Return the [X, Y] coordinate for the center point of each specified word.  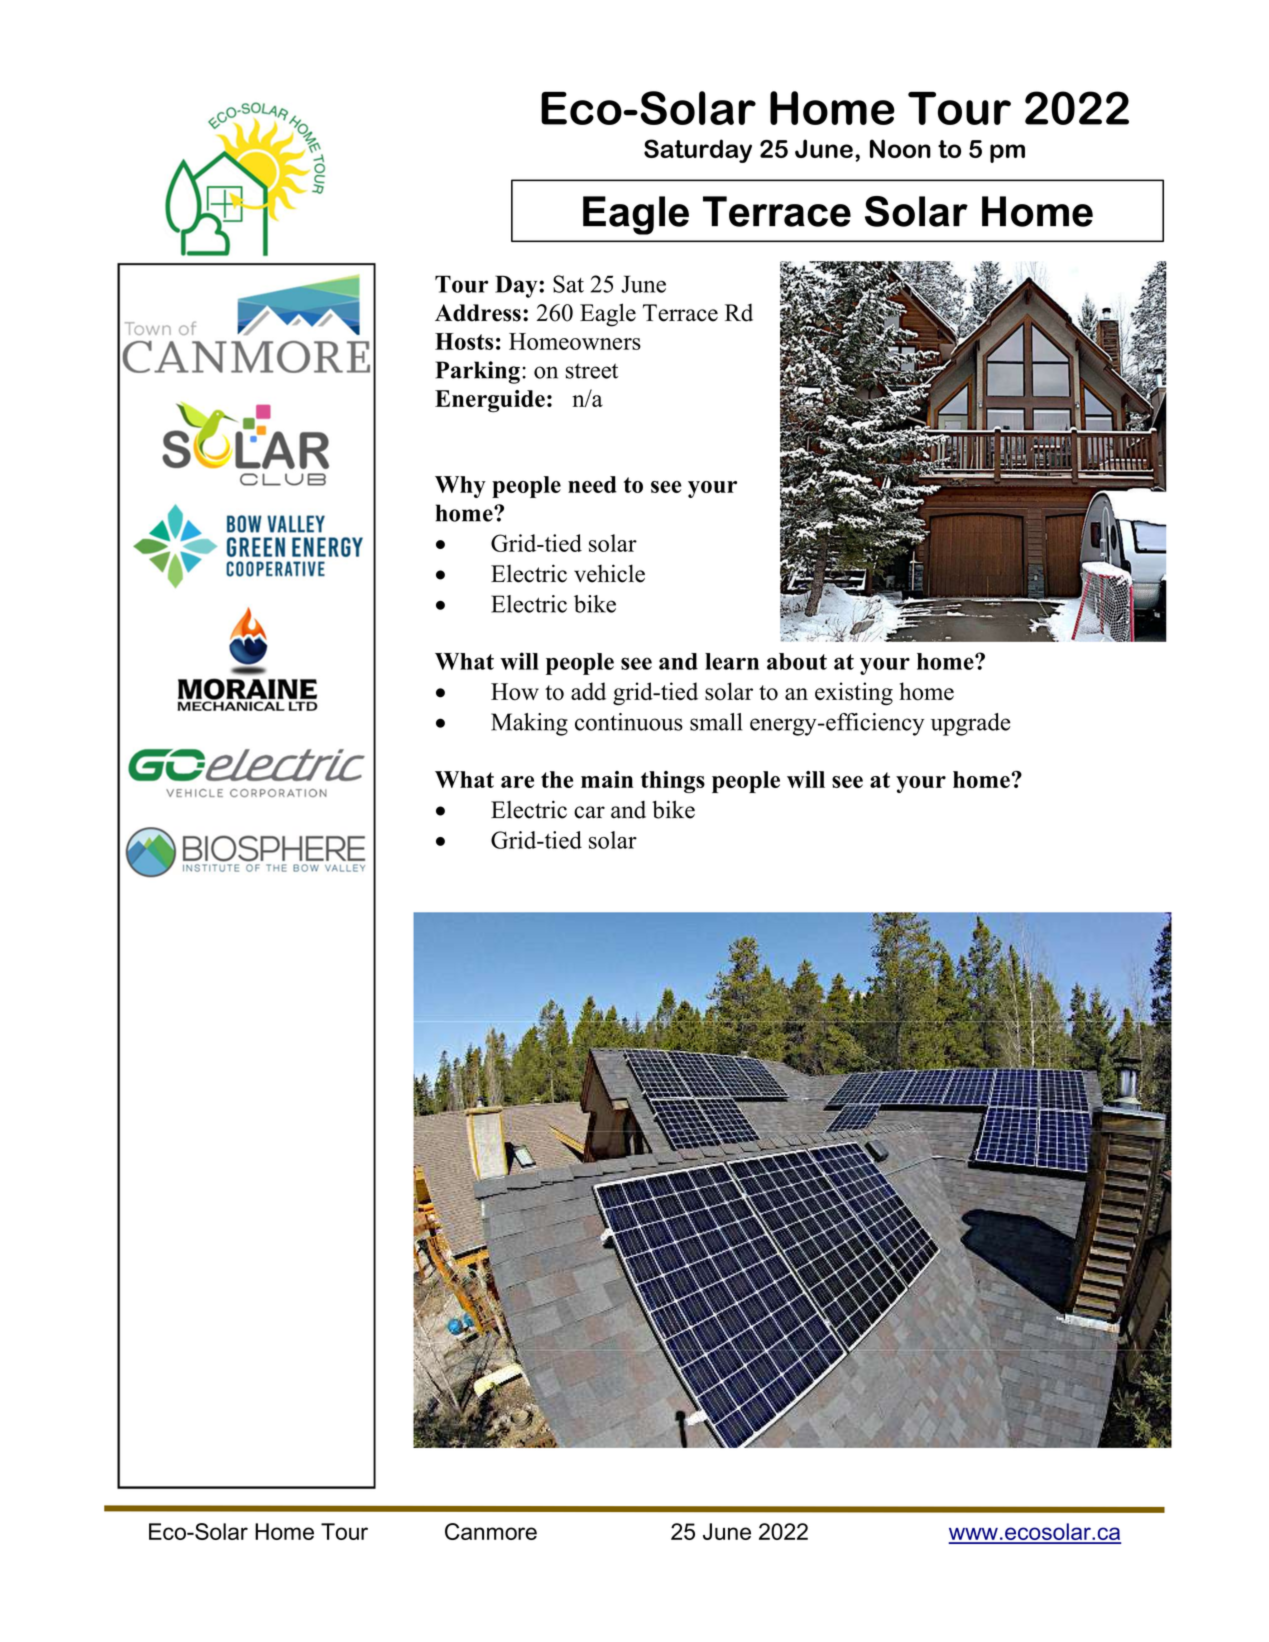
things [673, 782]
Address [478, 313]
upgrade [970, 724]
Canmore [491, 1531]
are [517, 782]
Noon [900, 148]
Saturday [698, 151]
